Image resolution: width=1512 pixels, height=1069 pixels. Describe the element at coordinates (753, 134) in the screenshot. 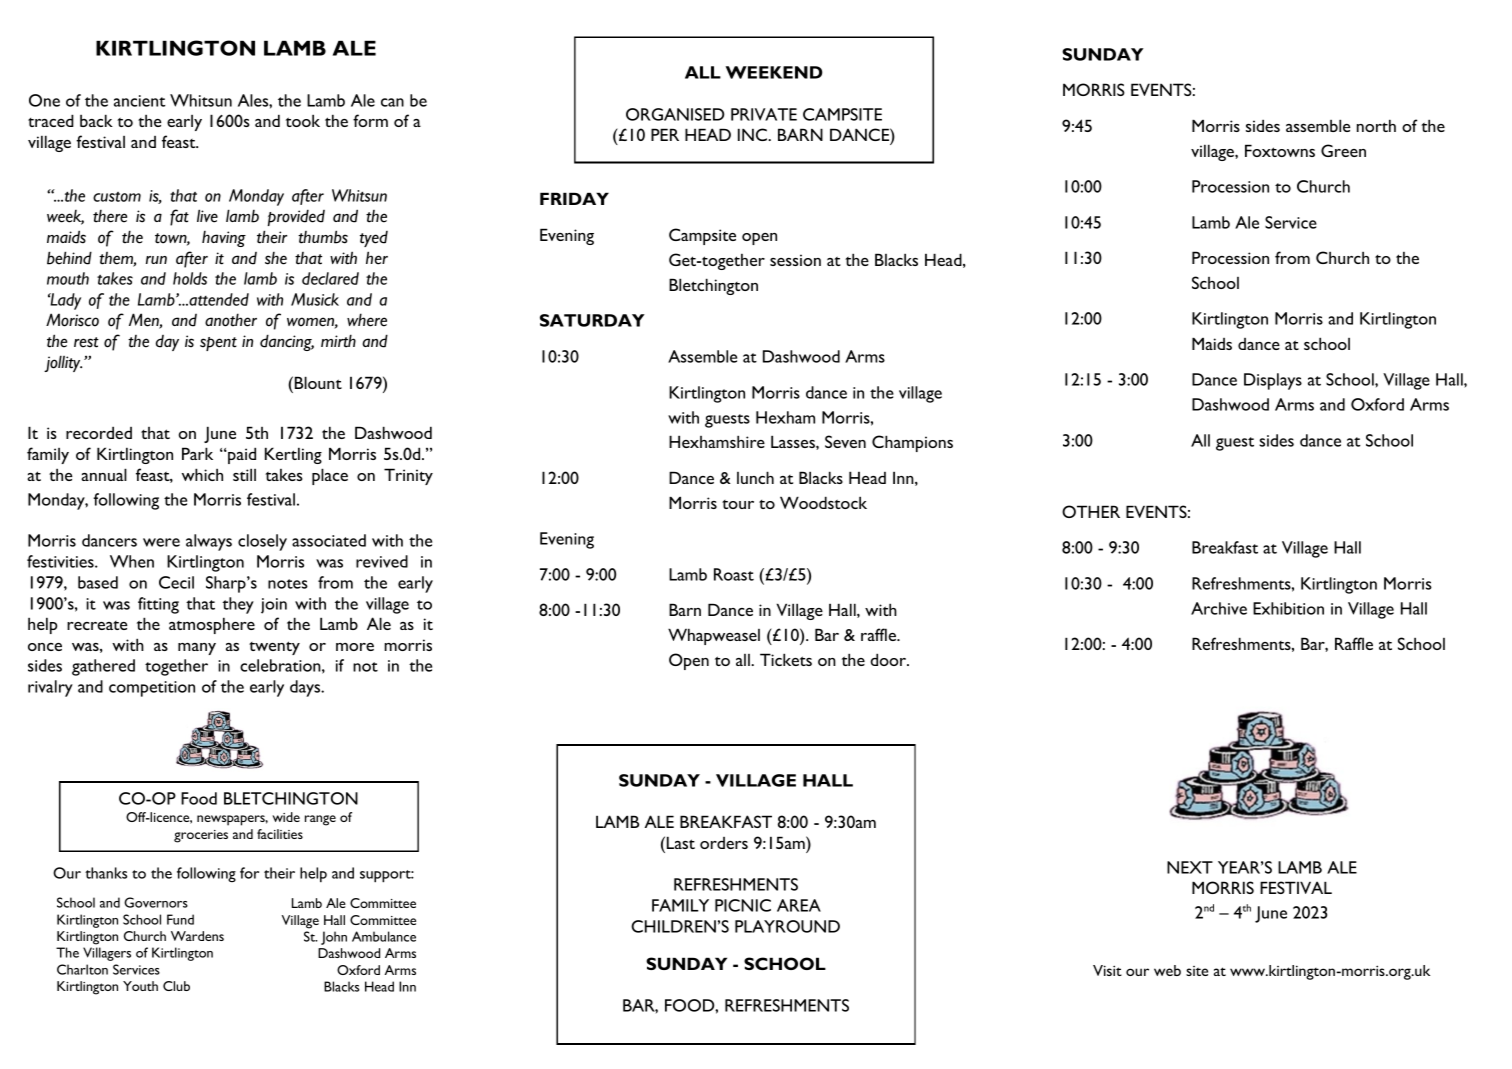

I see `INC` at that location.
